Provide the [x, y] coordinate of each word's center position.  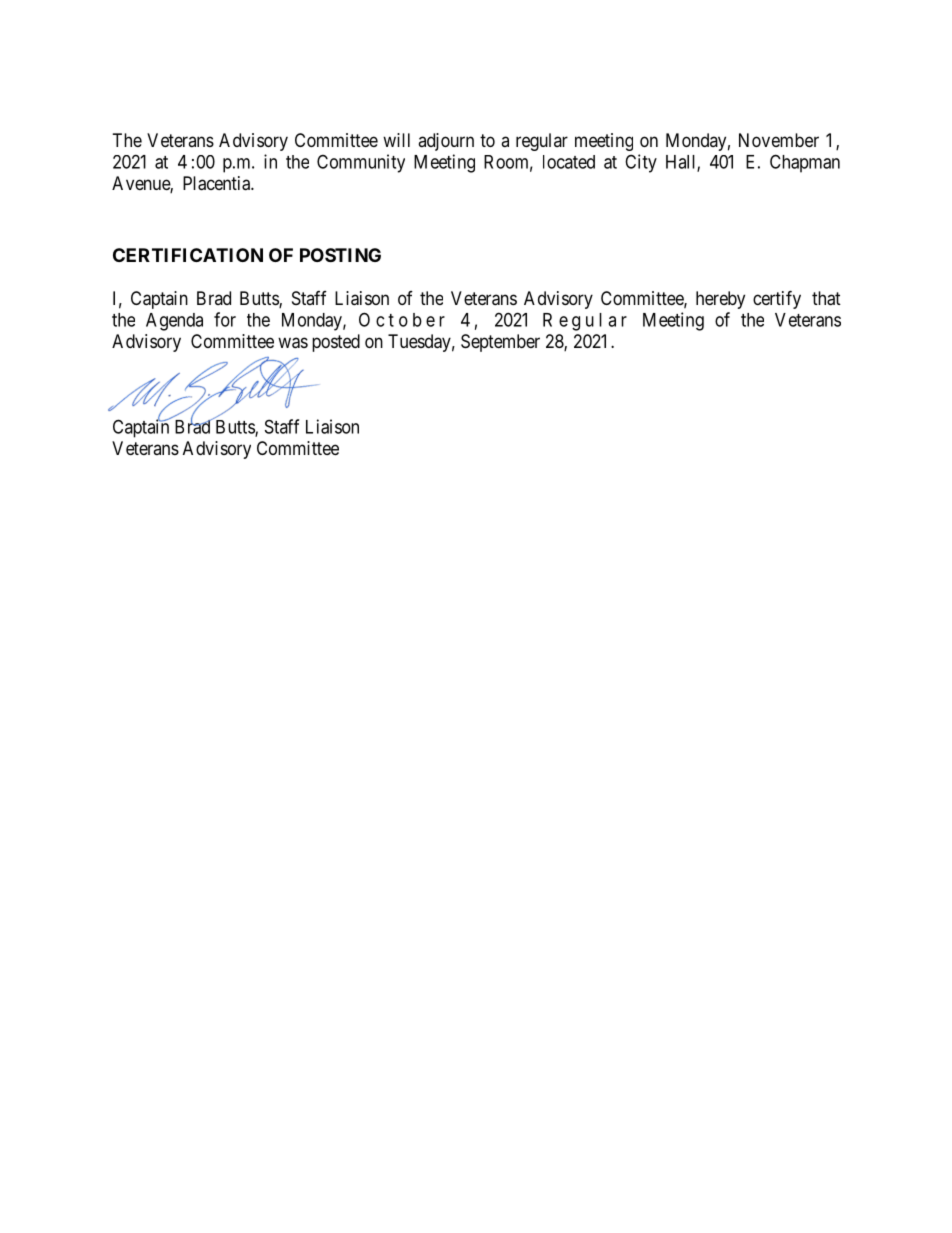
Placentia [217, 183]
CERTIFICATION [188, 255]
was [293, 343]
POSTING [340, 255]
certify [777, 299]
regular [542, 142]
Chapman [805, 163]
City [641, 163]
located [569, 162]
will [396, 140]
